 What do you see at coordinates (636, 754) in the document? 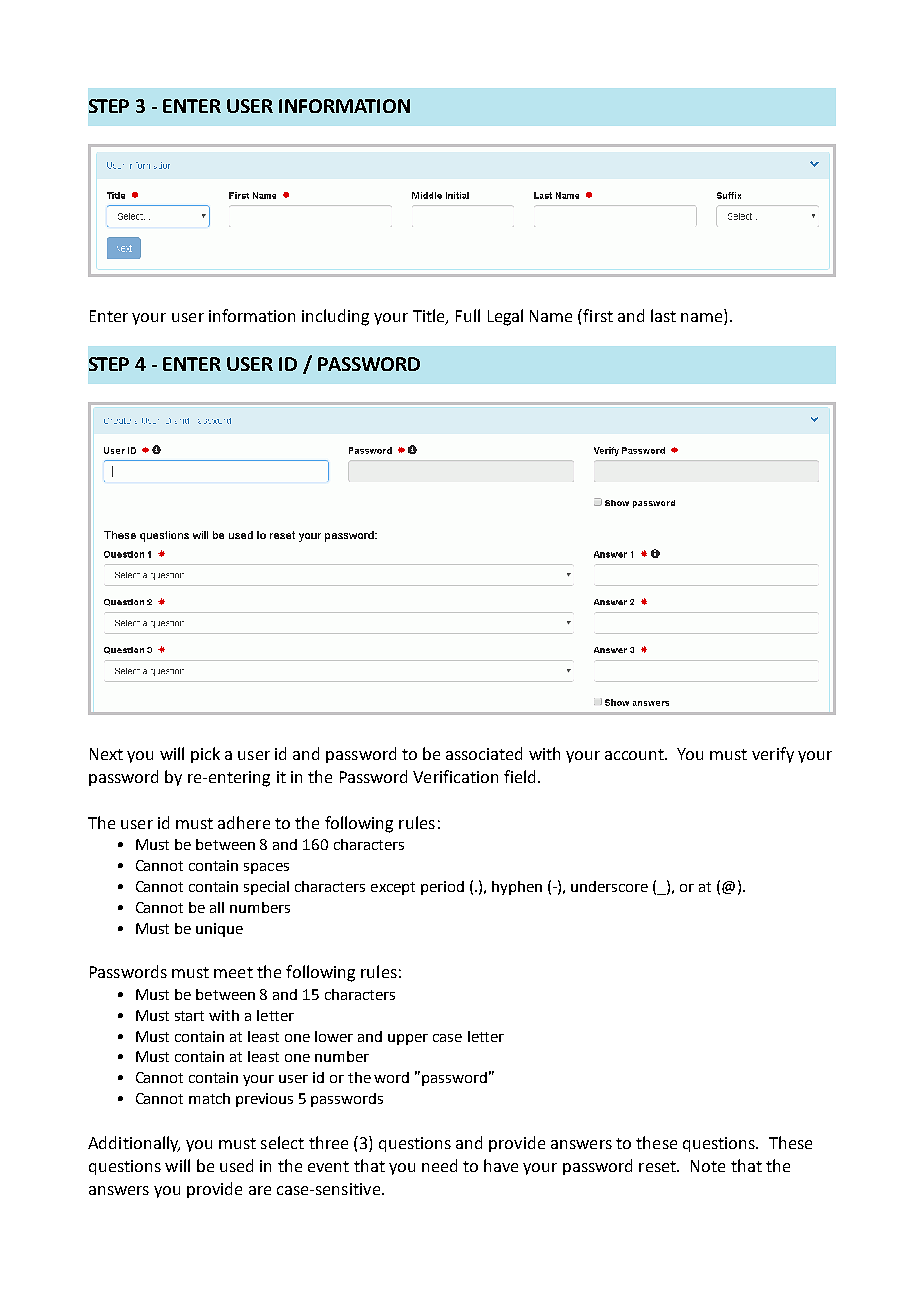
I see `account` at bounding box center [636, 754].
